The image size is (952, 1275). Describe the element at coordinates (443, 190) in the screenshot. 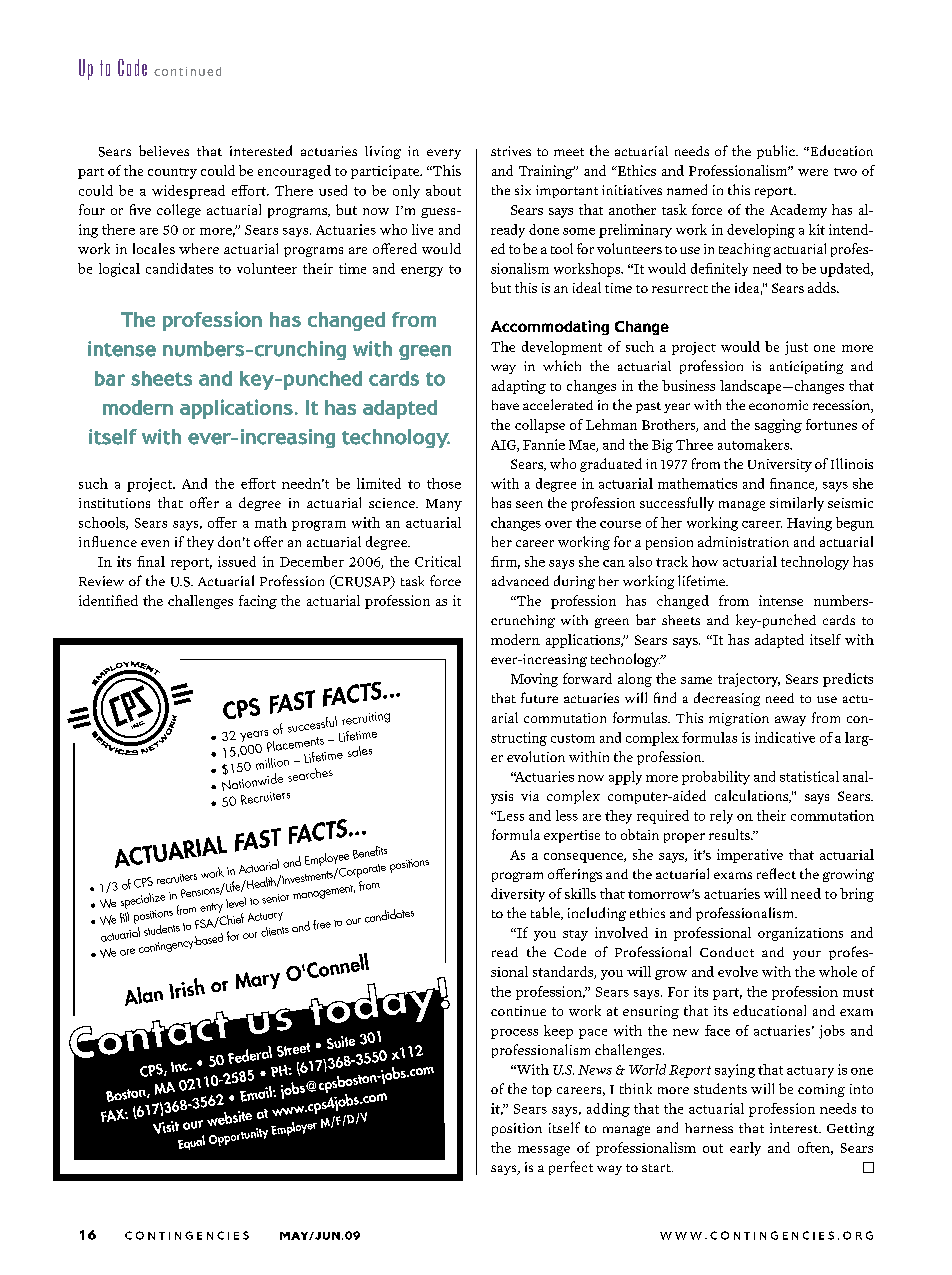

I see `about` at that location.
